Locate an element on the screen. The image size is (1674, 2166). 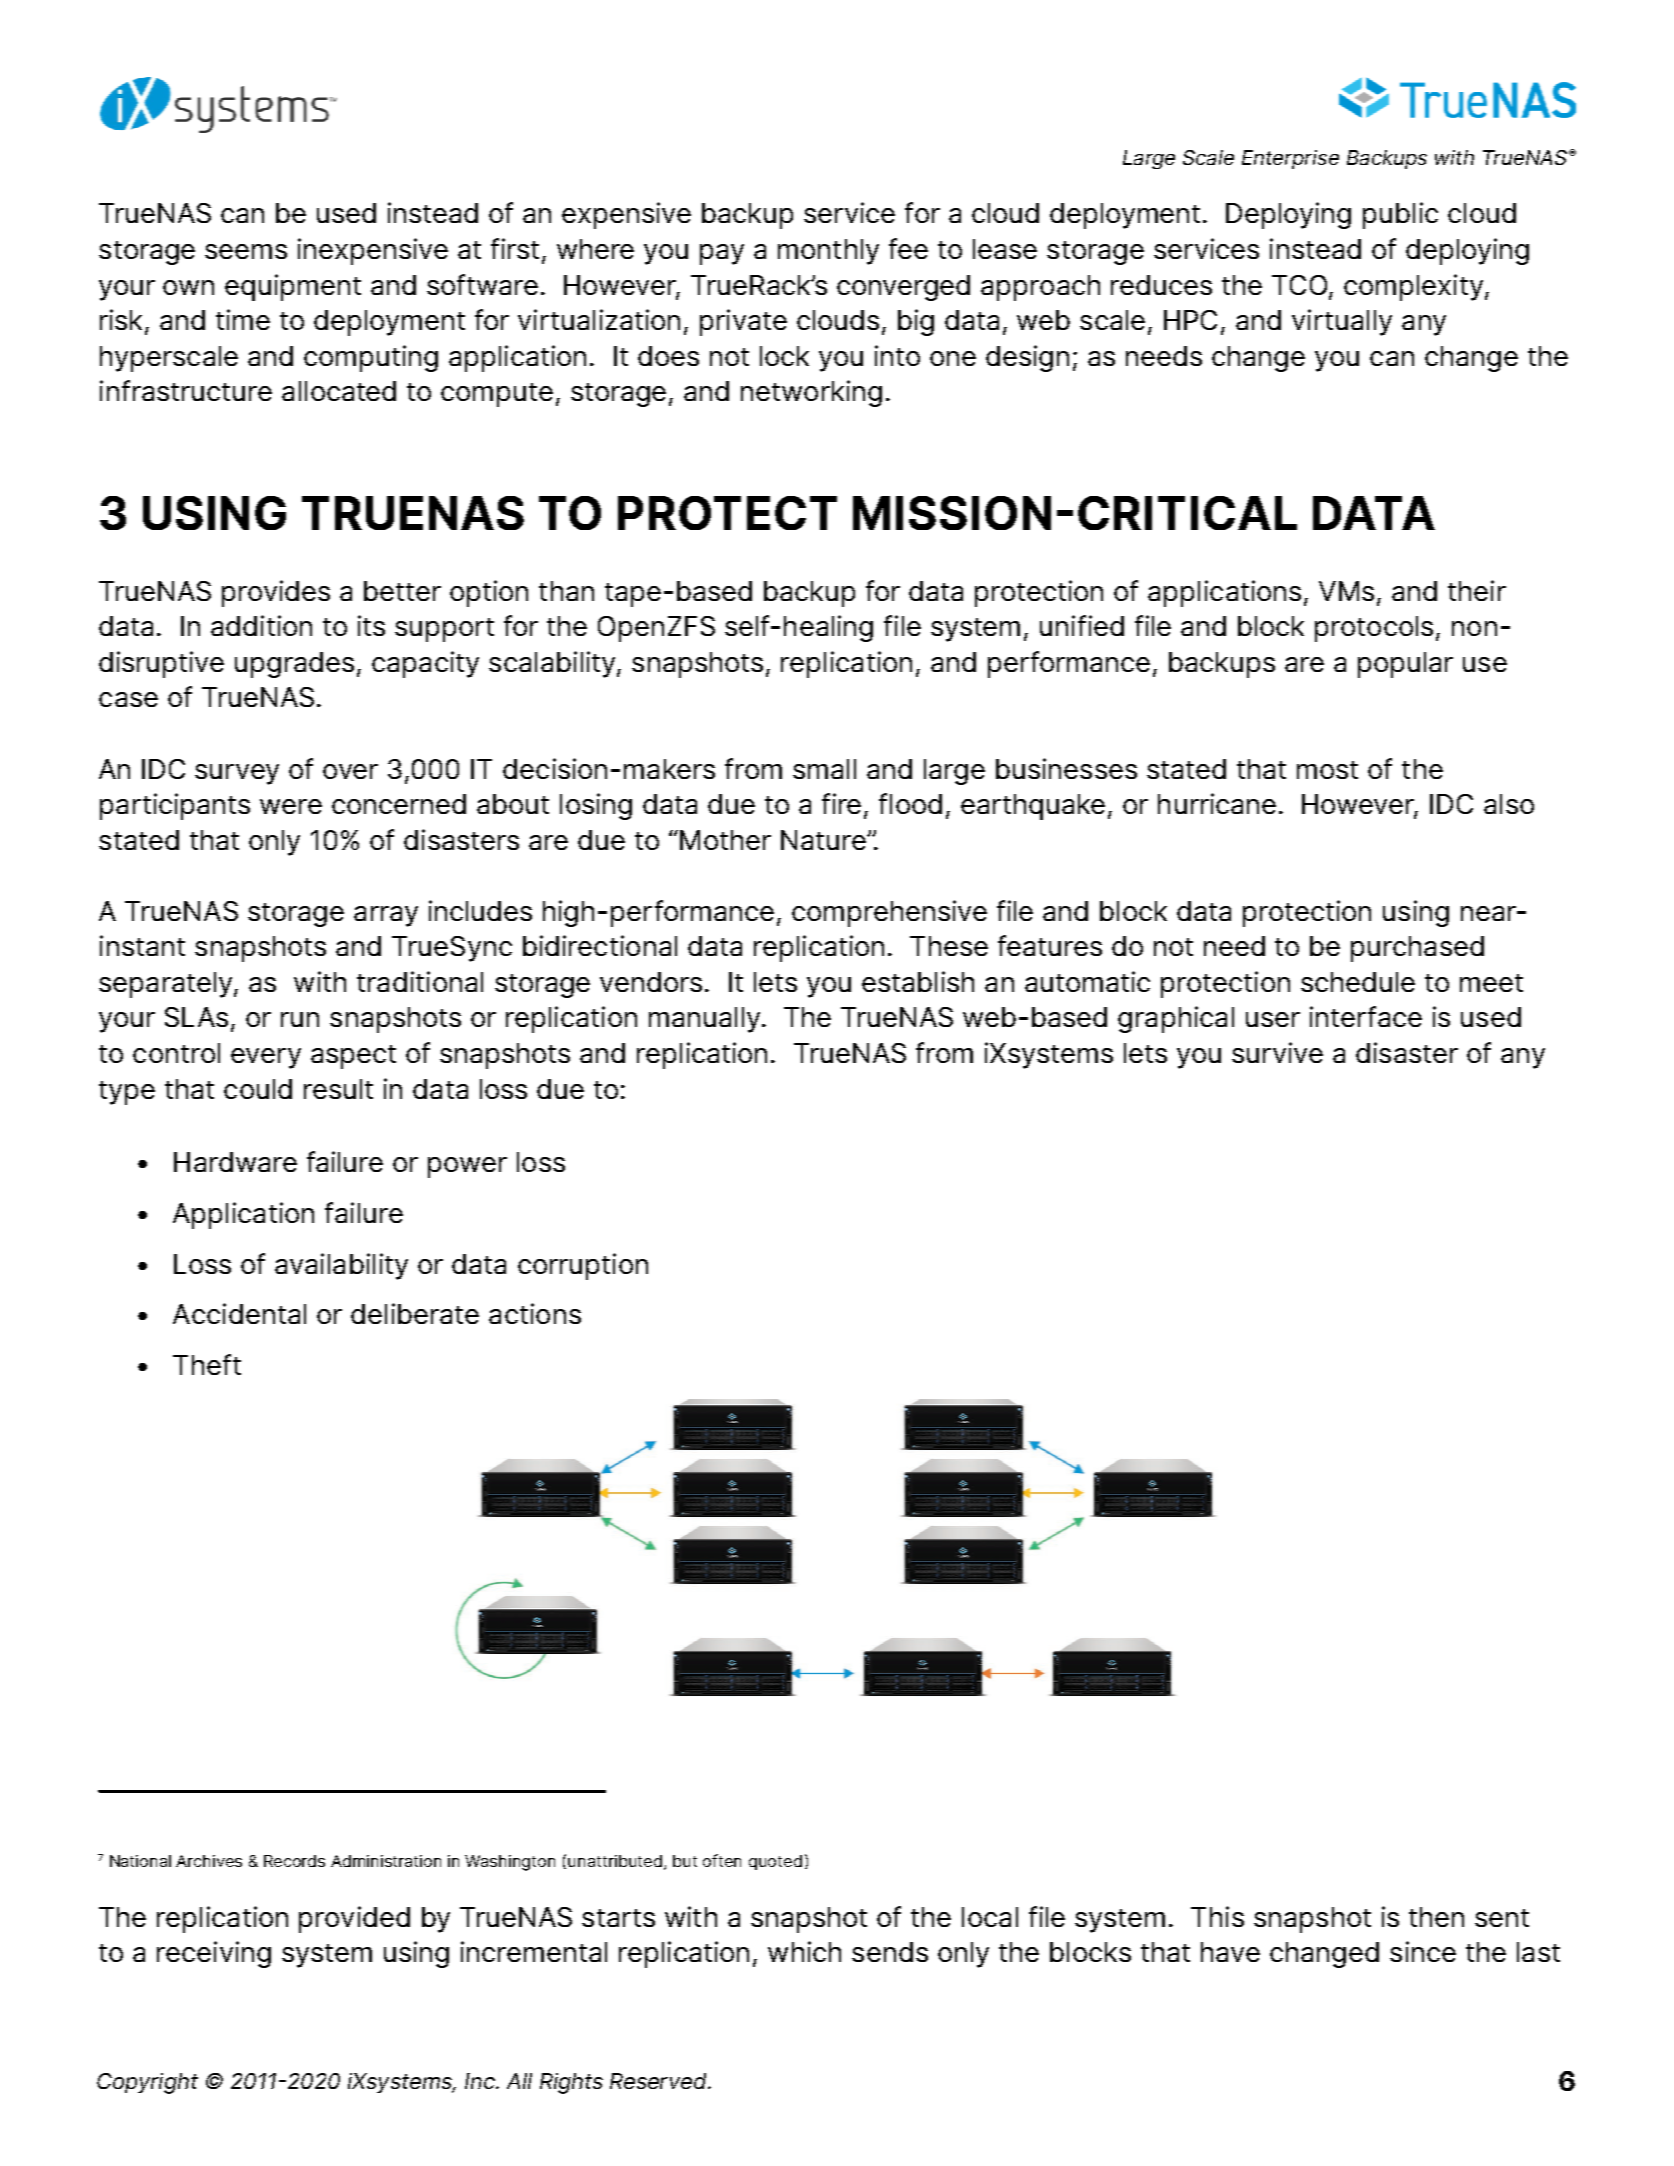
Theft is located at coordinates (207, 1364).
